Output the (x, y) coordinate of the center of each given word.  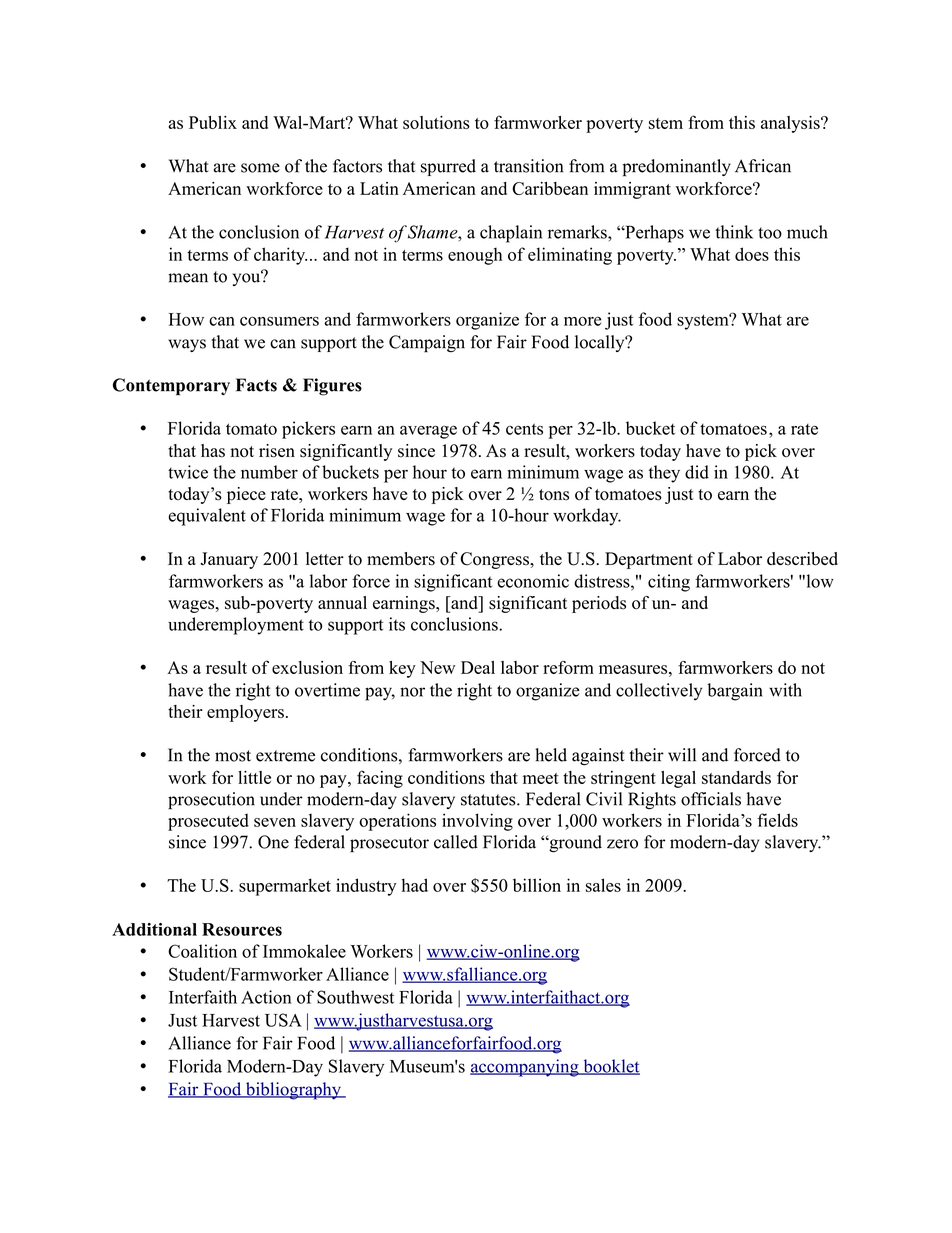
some (260, 168)
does (752, 254)
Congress (495, 560)
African (763, 166)
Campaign (427, 344)
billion (537, 885)
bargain (735, 692)
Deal (478, 667)
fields (777, 820)
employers (245, 713)
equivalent (207, 517)
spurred (448, 167)
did (697, 472)
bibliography (293, 1091)
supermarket (285, 887)
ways (187, 345)
